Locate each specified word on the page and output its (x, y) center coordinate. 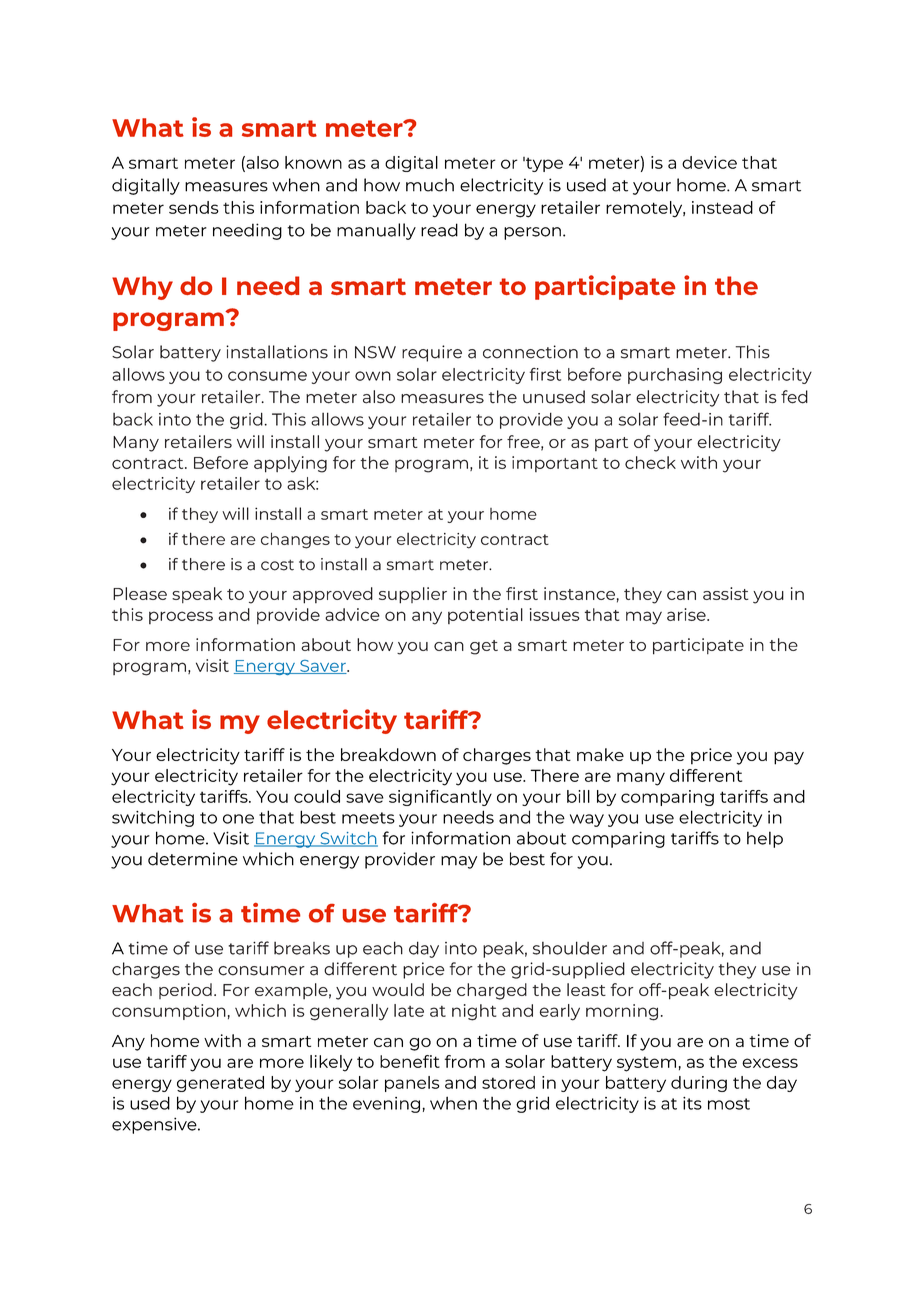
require (432, 353)
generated (220, 1084)
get (484, 647)
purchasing (675, 376)
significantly (440, 798)
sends (194, 207)
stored (508, 1082)
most (729, 1104)
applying (290, 464)
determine (193, 859)
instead (722, 207)
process (181, 617)
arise (687, 614)
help (765, 839)
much (430, 185)
